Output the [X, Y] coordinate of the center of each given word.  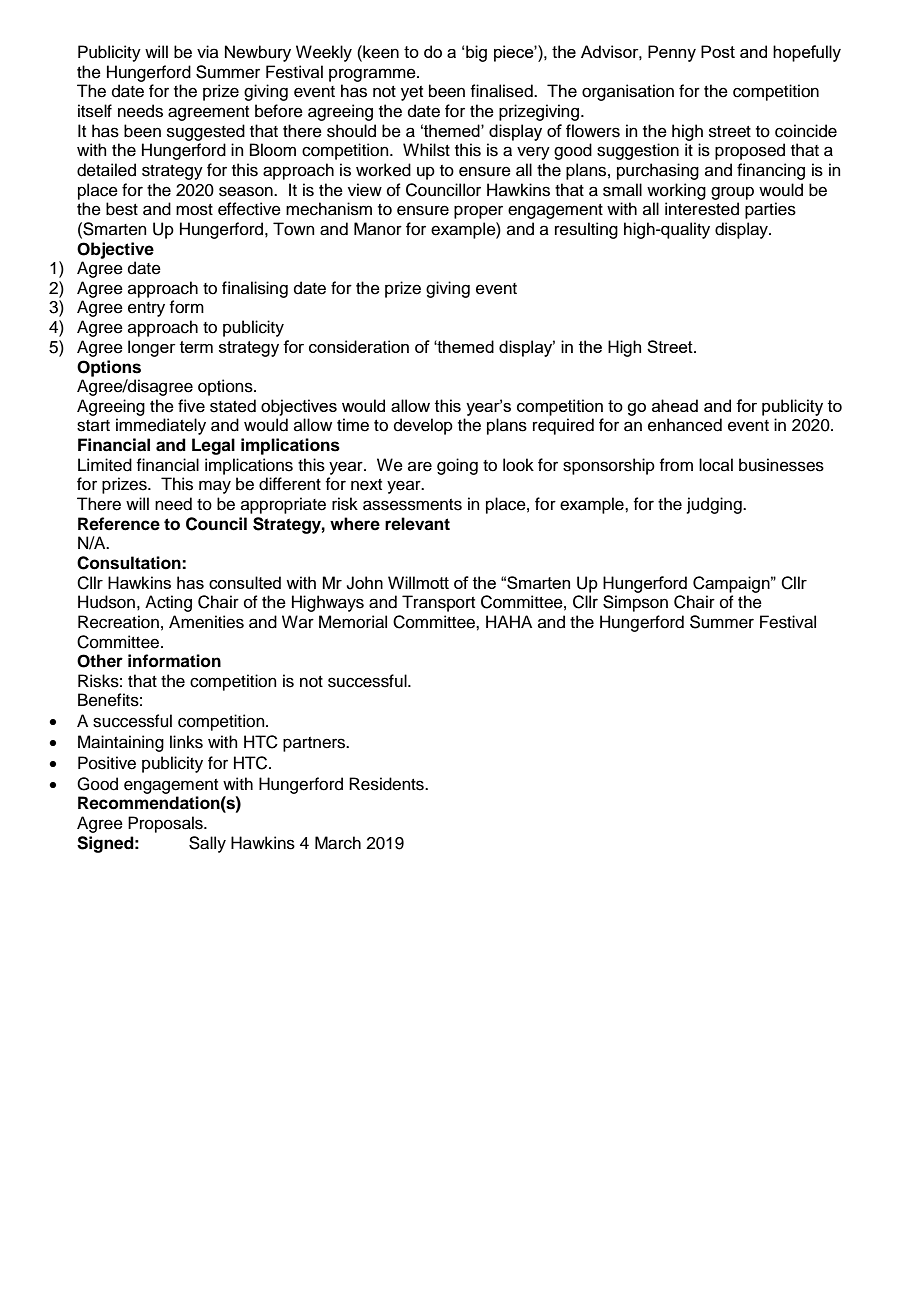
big [476, 53]
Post [718, 51]
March [338, 843]
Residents [387, 784]
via [208, 51]
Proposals [166, 824]
